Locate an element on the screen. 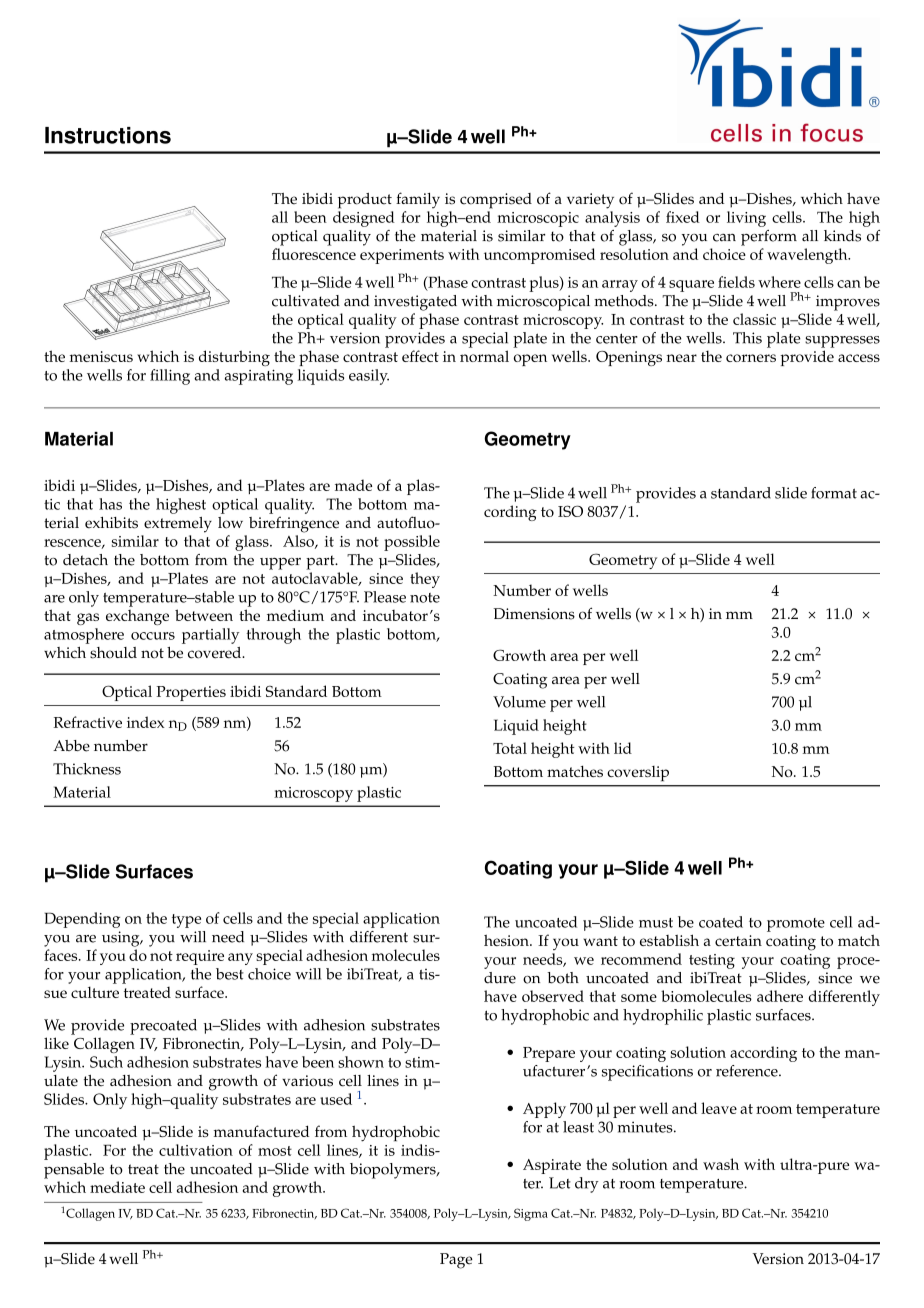  Instructions is located at coordinates (108, 135).
